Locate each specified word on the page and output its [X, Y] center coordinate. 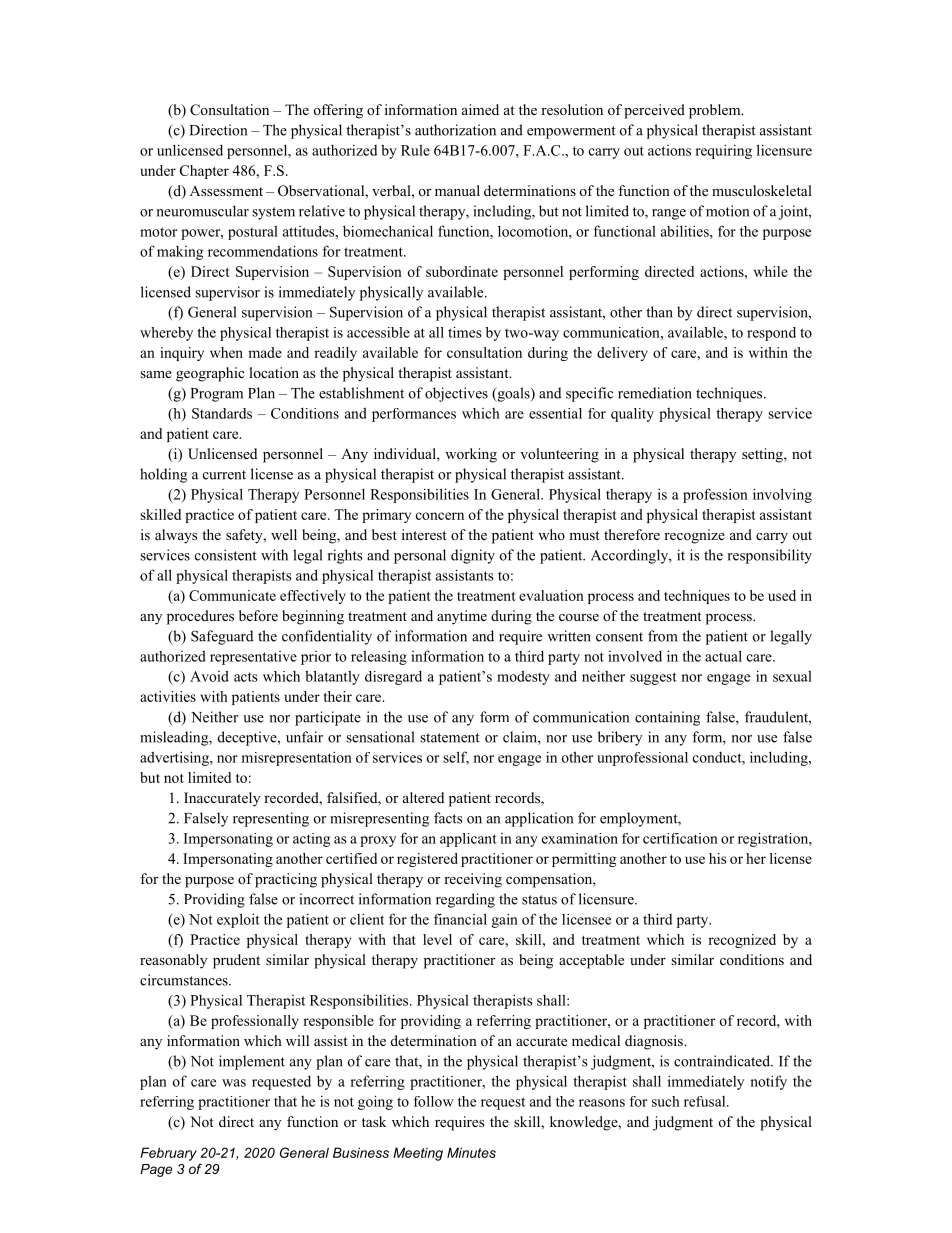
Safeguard [222, 637]
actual [723, 656]
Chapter [204, 172]
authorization [455, 130]
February [168, 1154]
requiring [723, 152]
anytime [462, 617]
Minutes [471, 1152]
